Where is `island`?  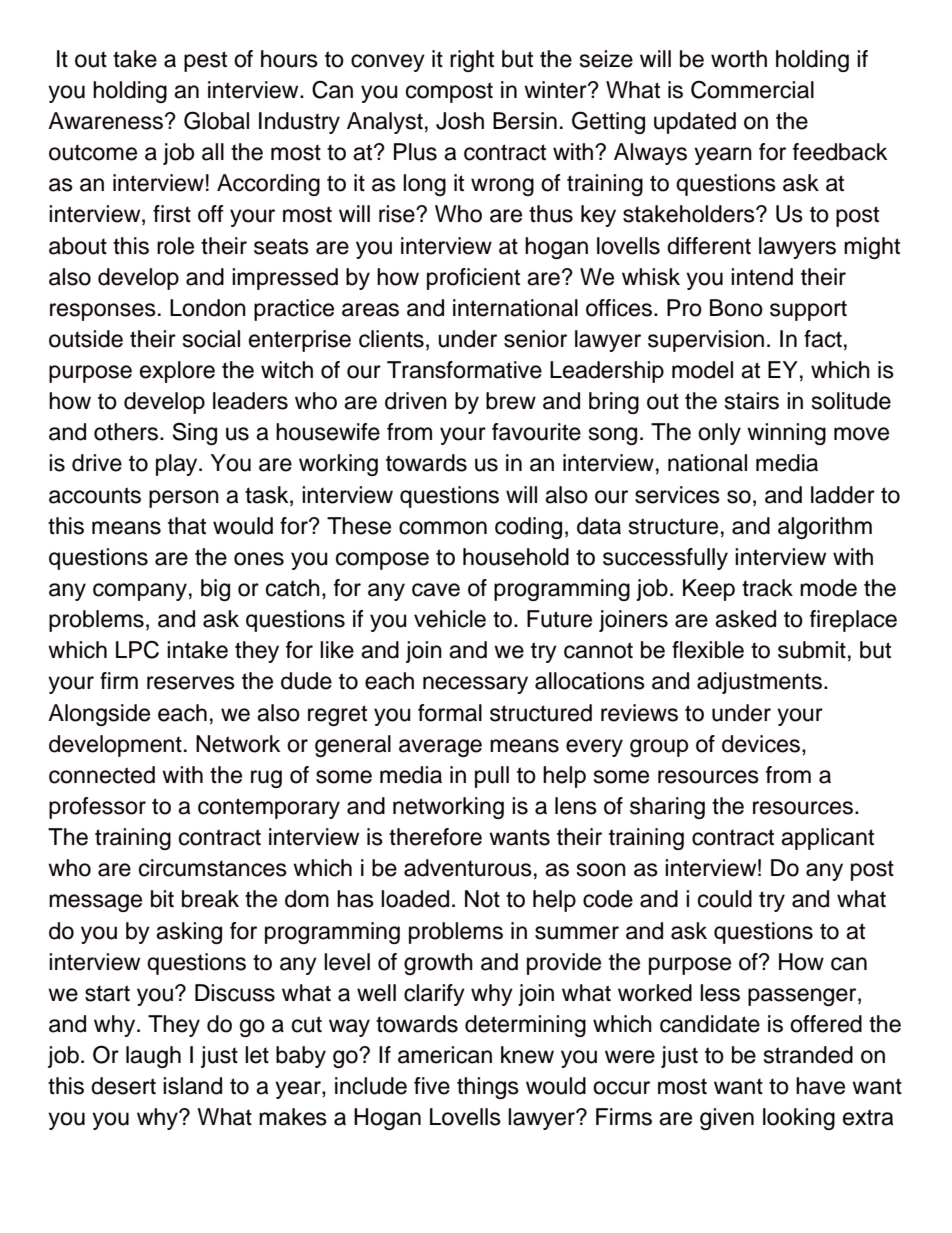
island is located at coordinates (192, 1086).
